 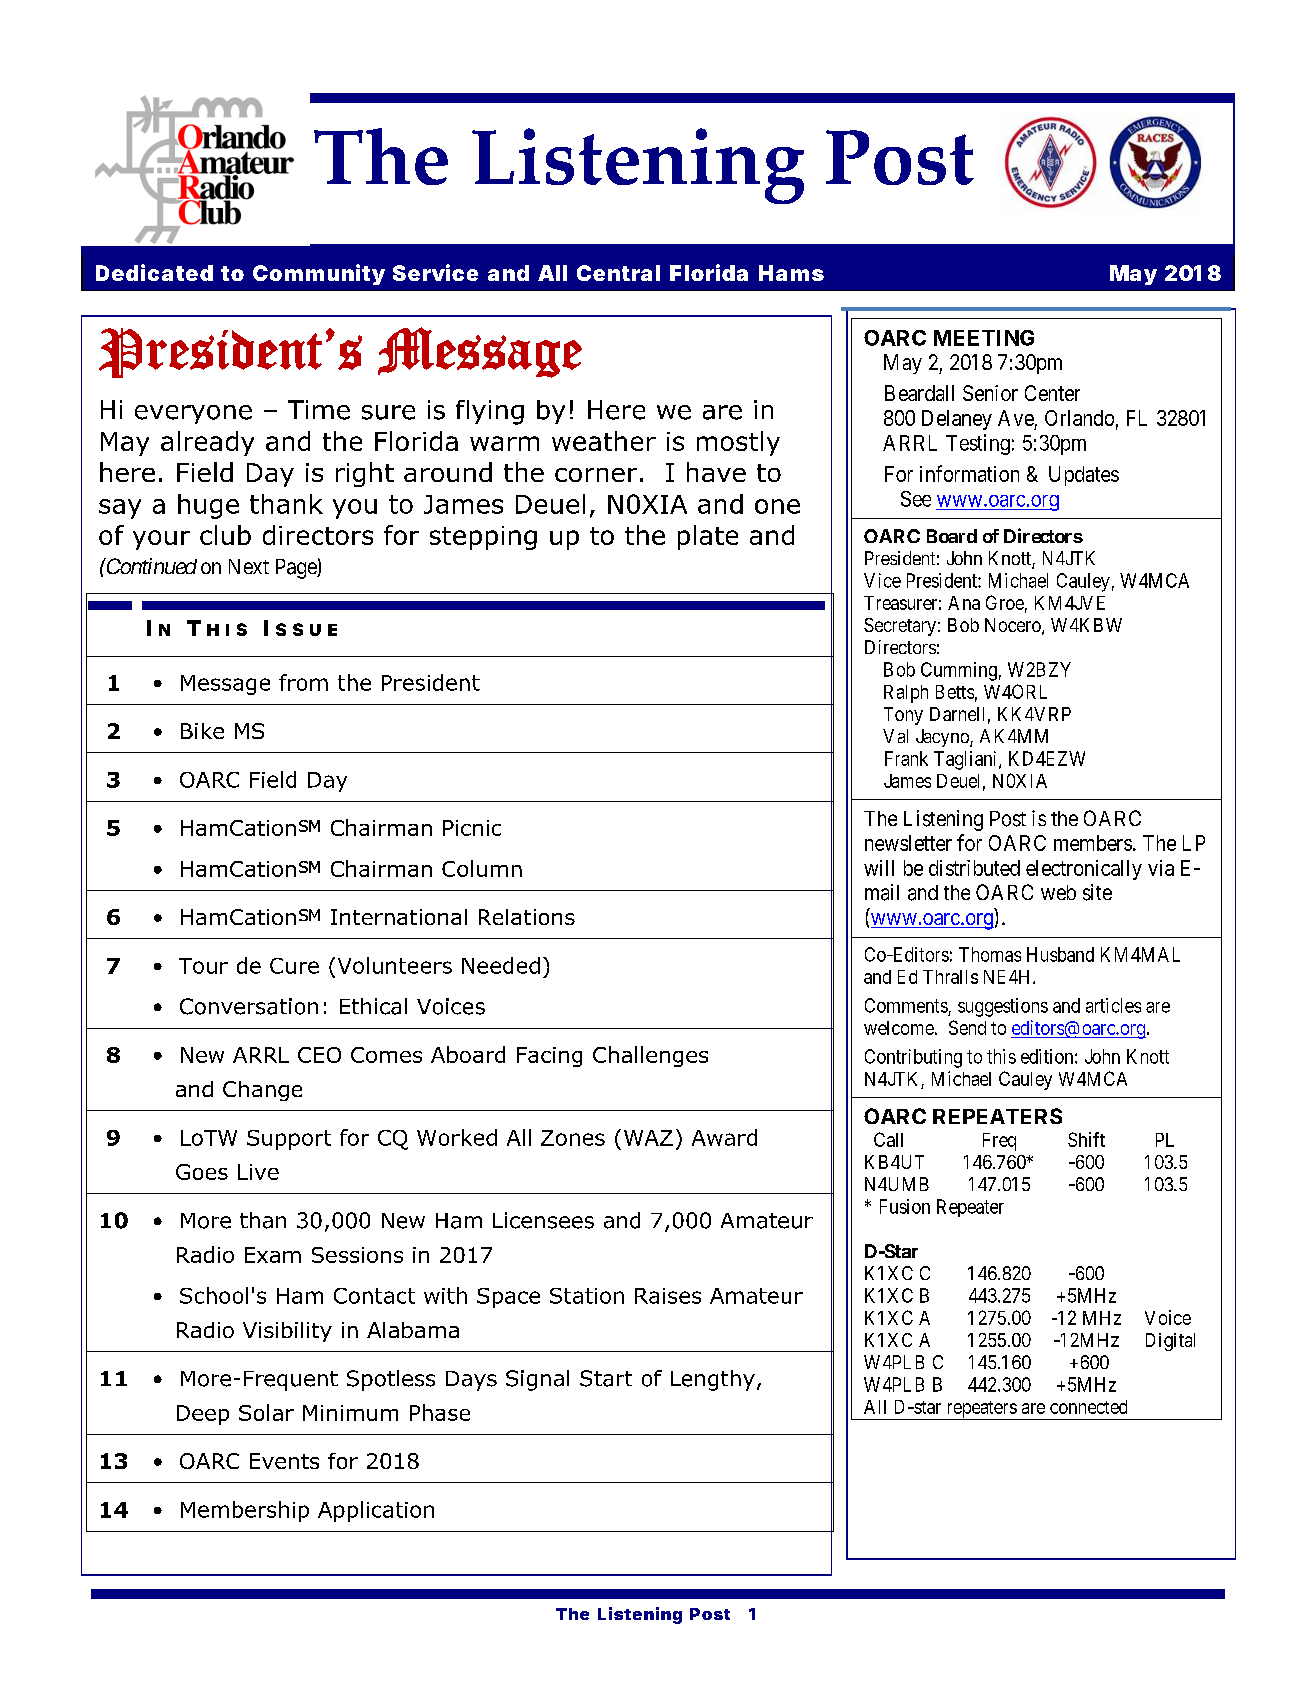 I want to click on Live, so click(x=258, y=1172).
